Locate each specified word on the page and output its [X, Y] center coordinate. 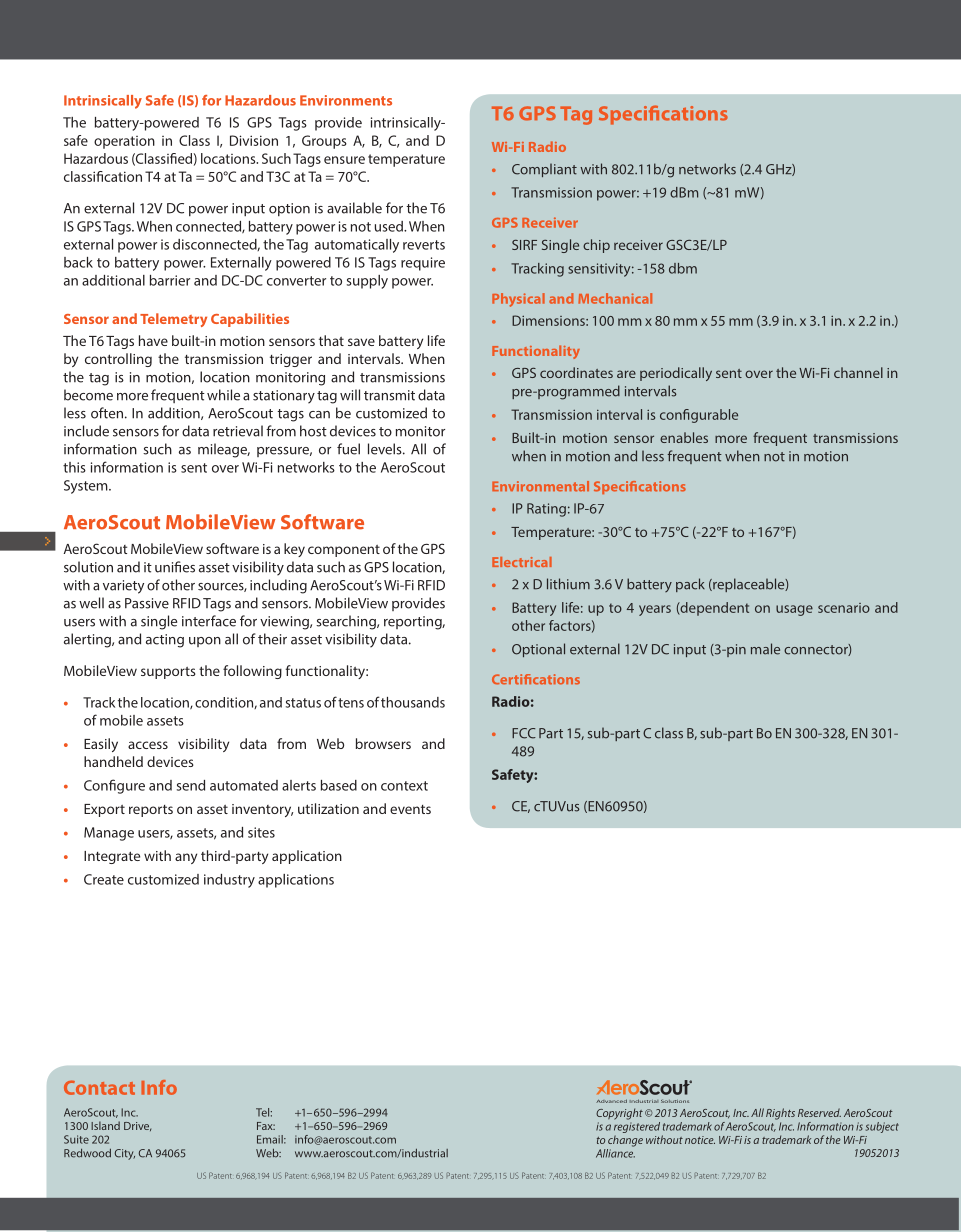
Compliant [544, 170]
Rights [780, 1114]
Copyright [619, 1114]
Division [254, 140]
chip [596, 246]
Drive [137, 1126]
